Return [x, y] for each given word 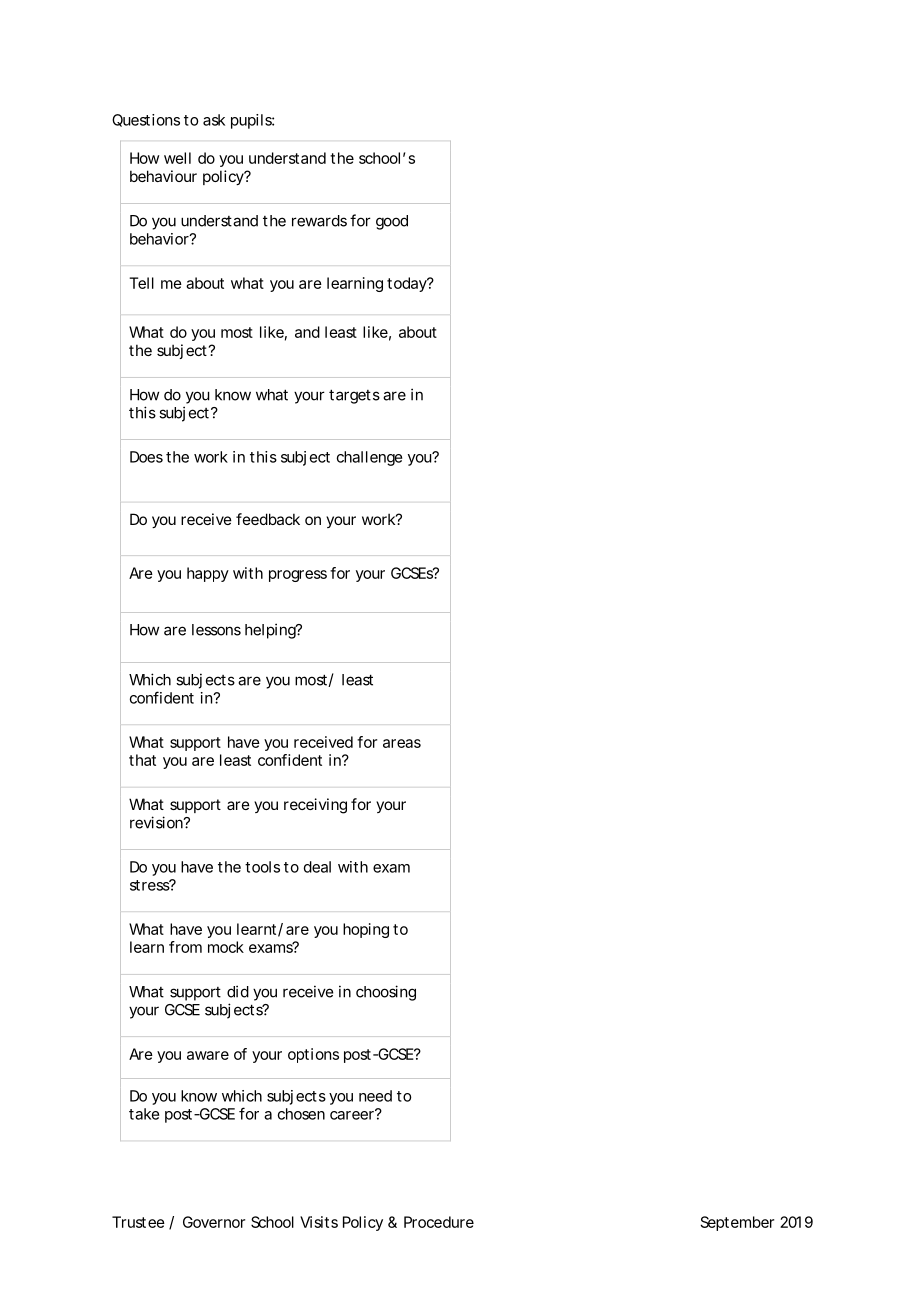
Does [146, 457]
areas [402, 743]
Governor [214, 1222]
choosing [386, 993]
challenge [369, 458]
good [392, 222]
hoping [366, 930]
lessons [216, 630]
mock [226, 947]
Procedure [439, 1222]
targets [354, 396]
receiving [315, 806]
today [407, 284]
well [177, 158]
